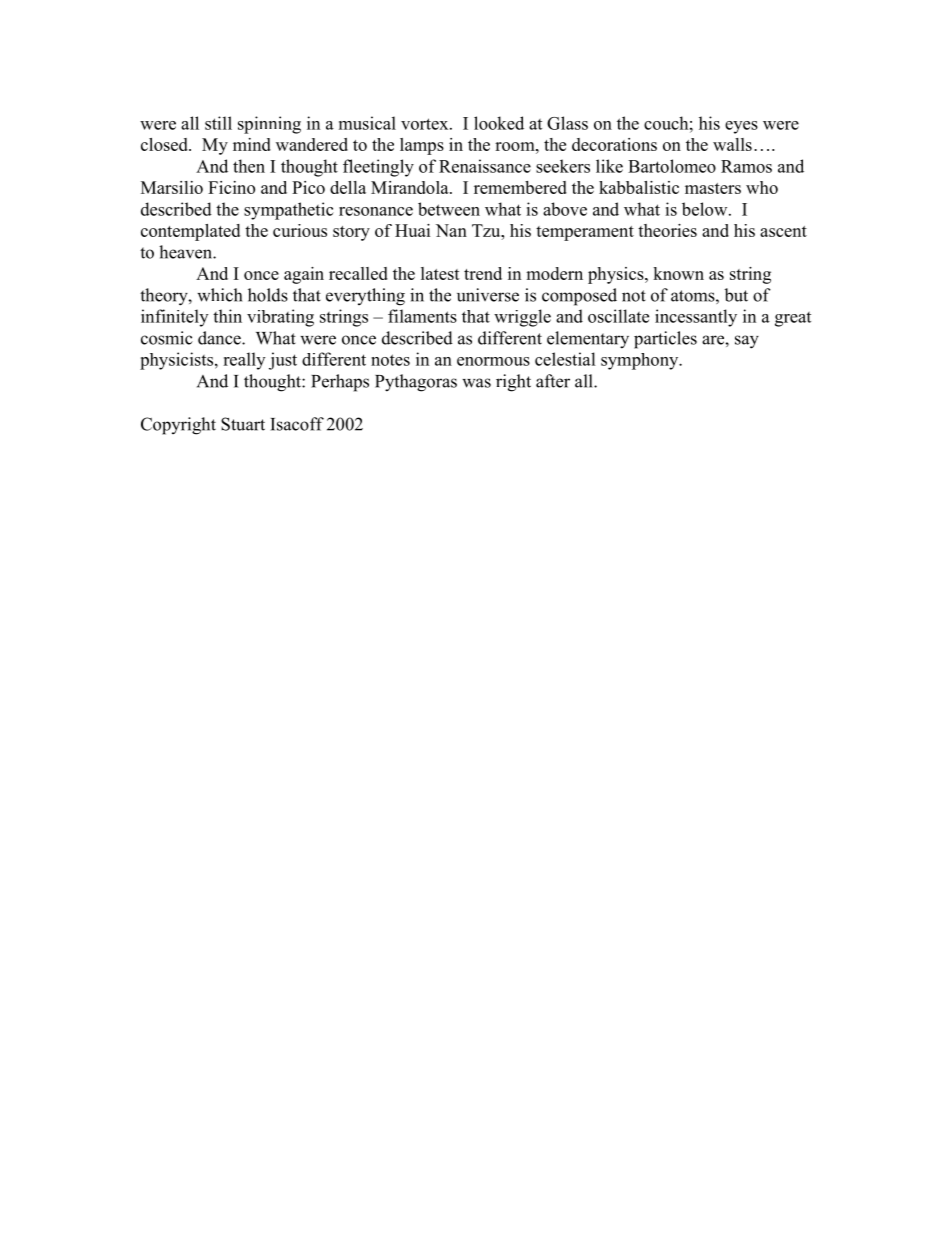  What do you see at coordinates (488, 295) in the image?
I see `universe` at bounding box center [488, 295].
